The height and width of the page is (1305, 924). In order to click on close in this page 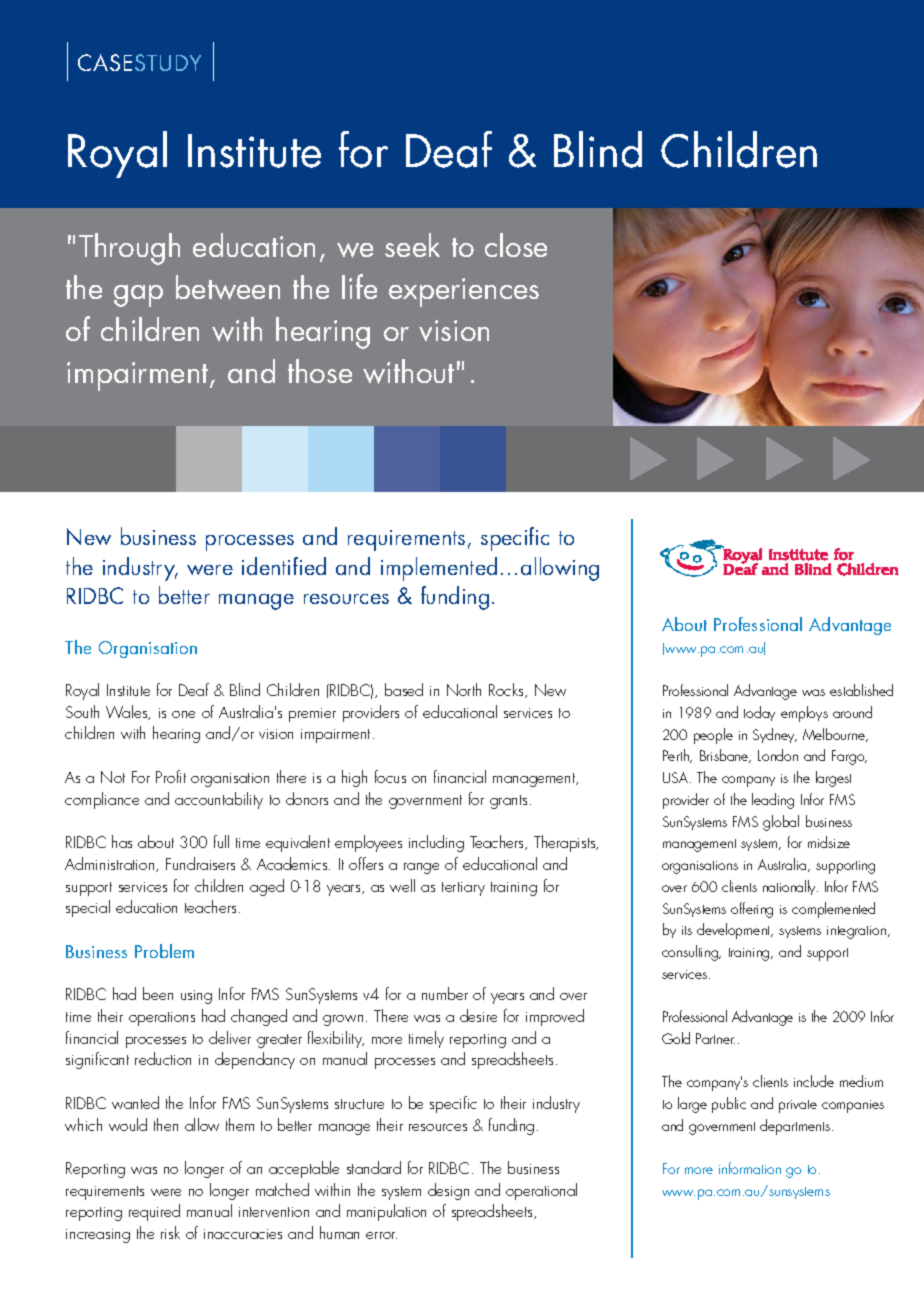, I will do `click(516, 245)`.
